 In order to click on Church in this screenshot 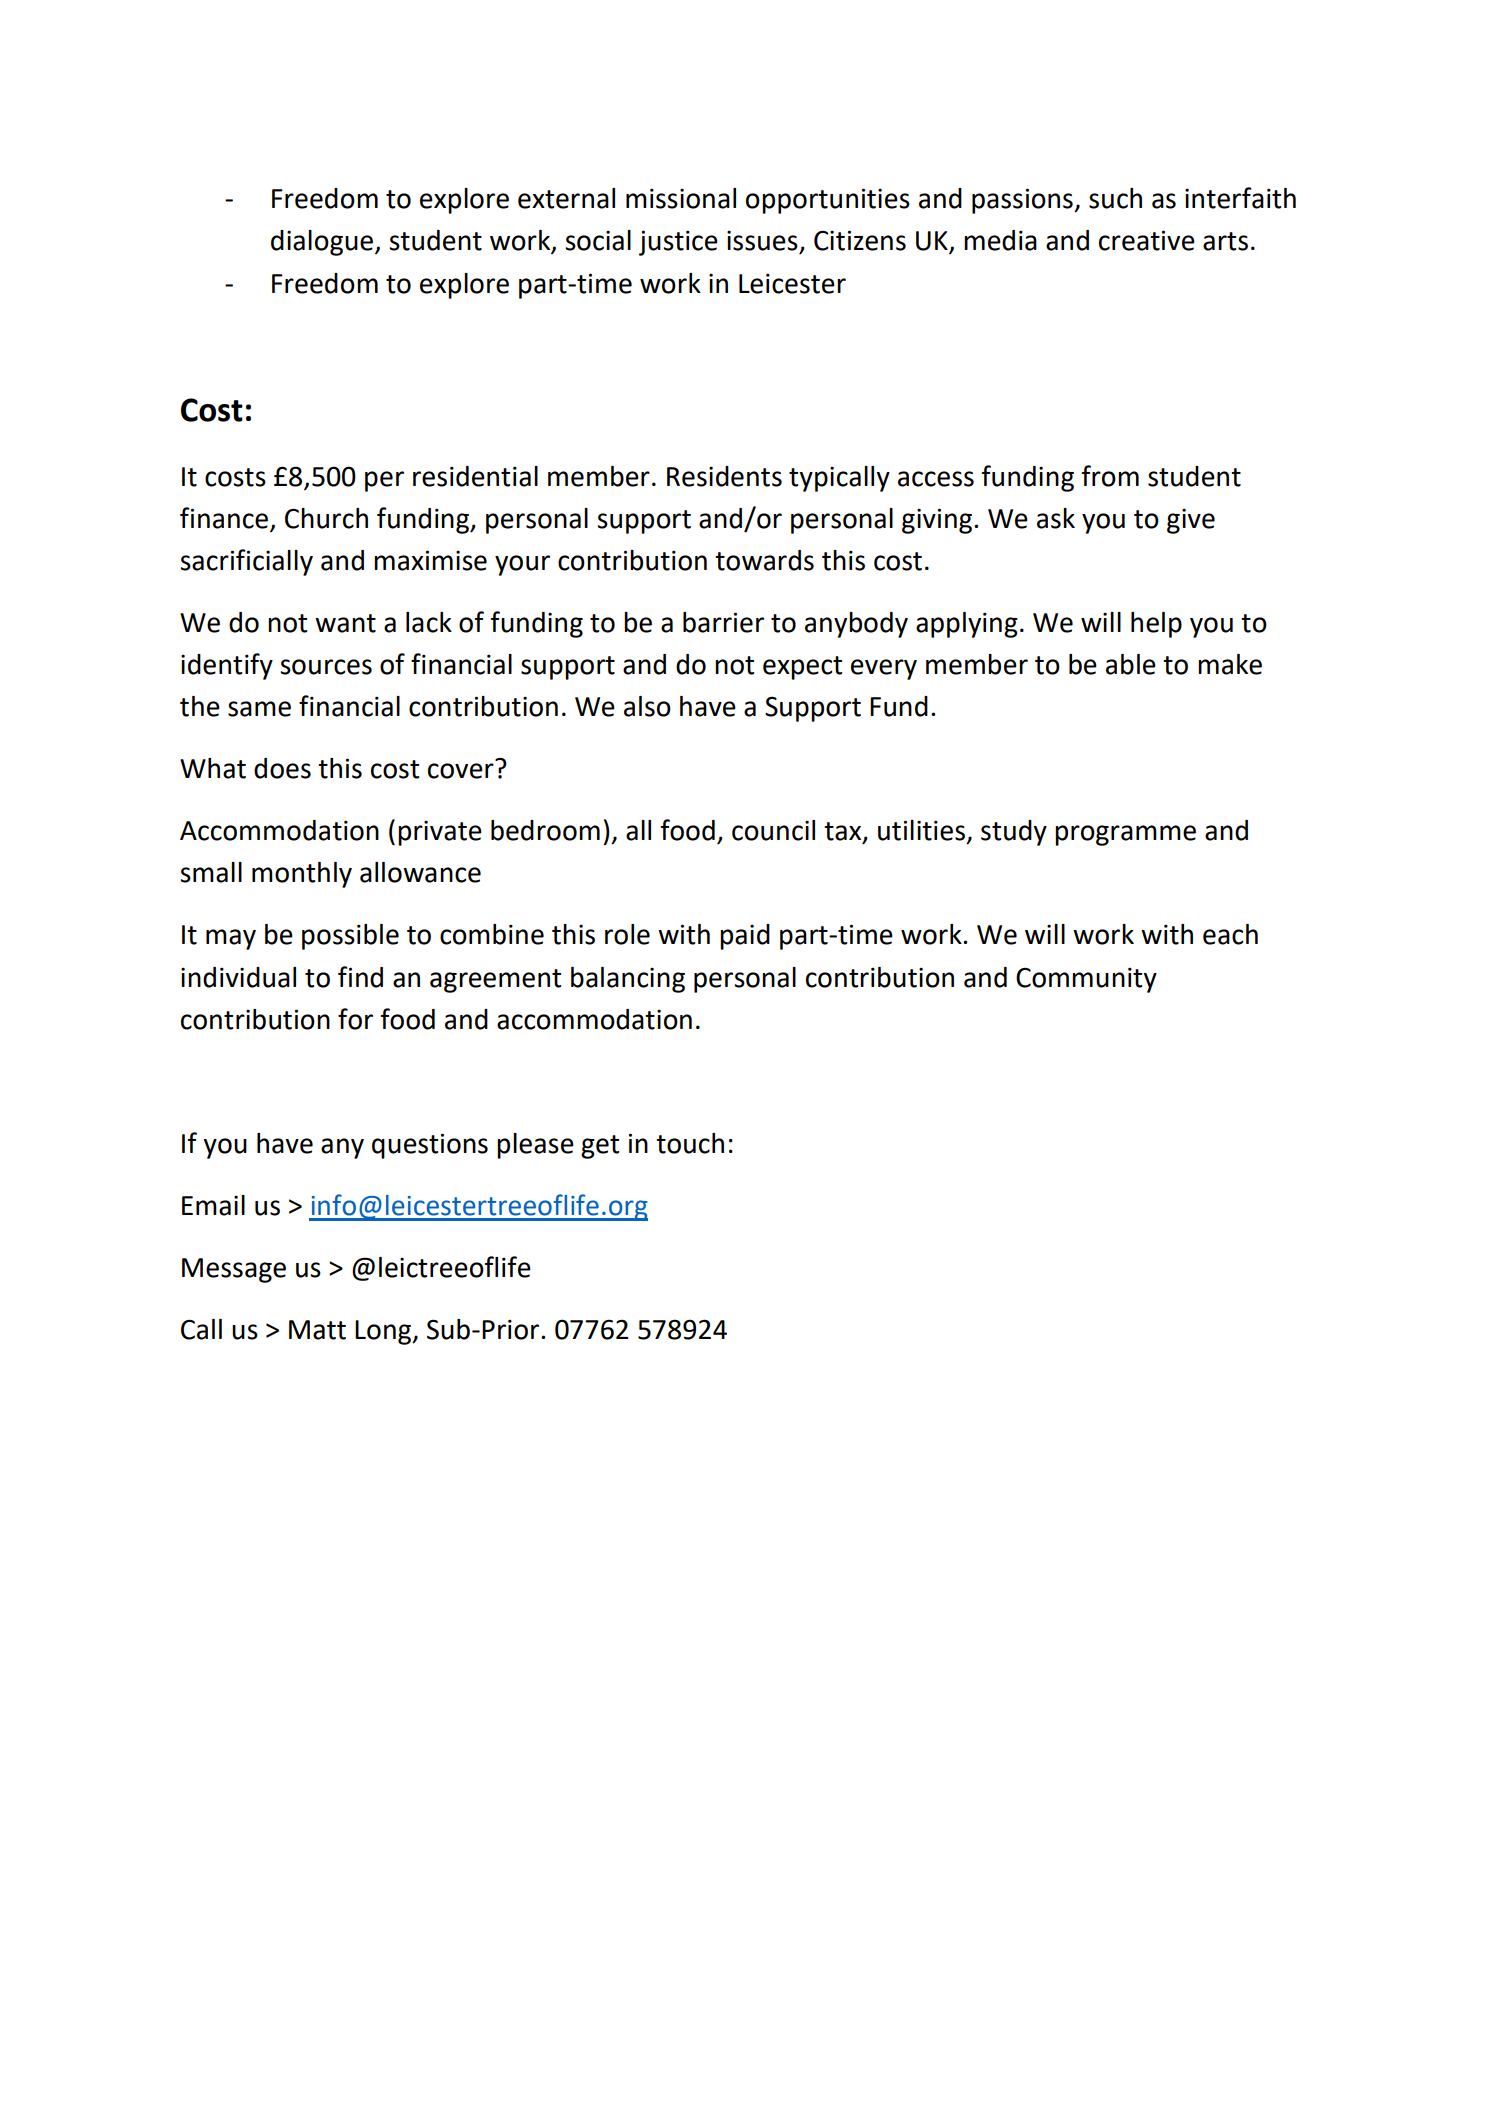, I will do `click(326, 518)`.
